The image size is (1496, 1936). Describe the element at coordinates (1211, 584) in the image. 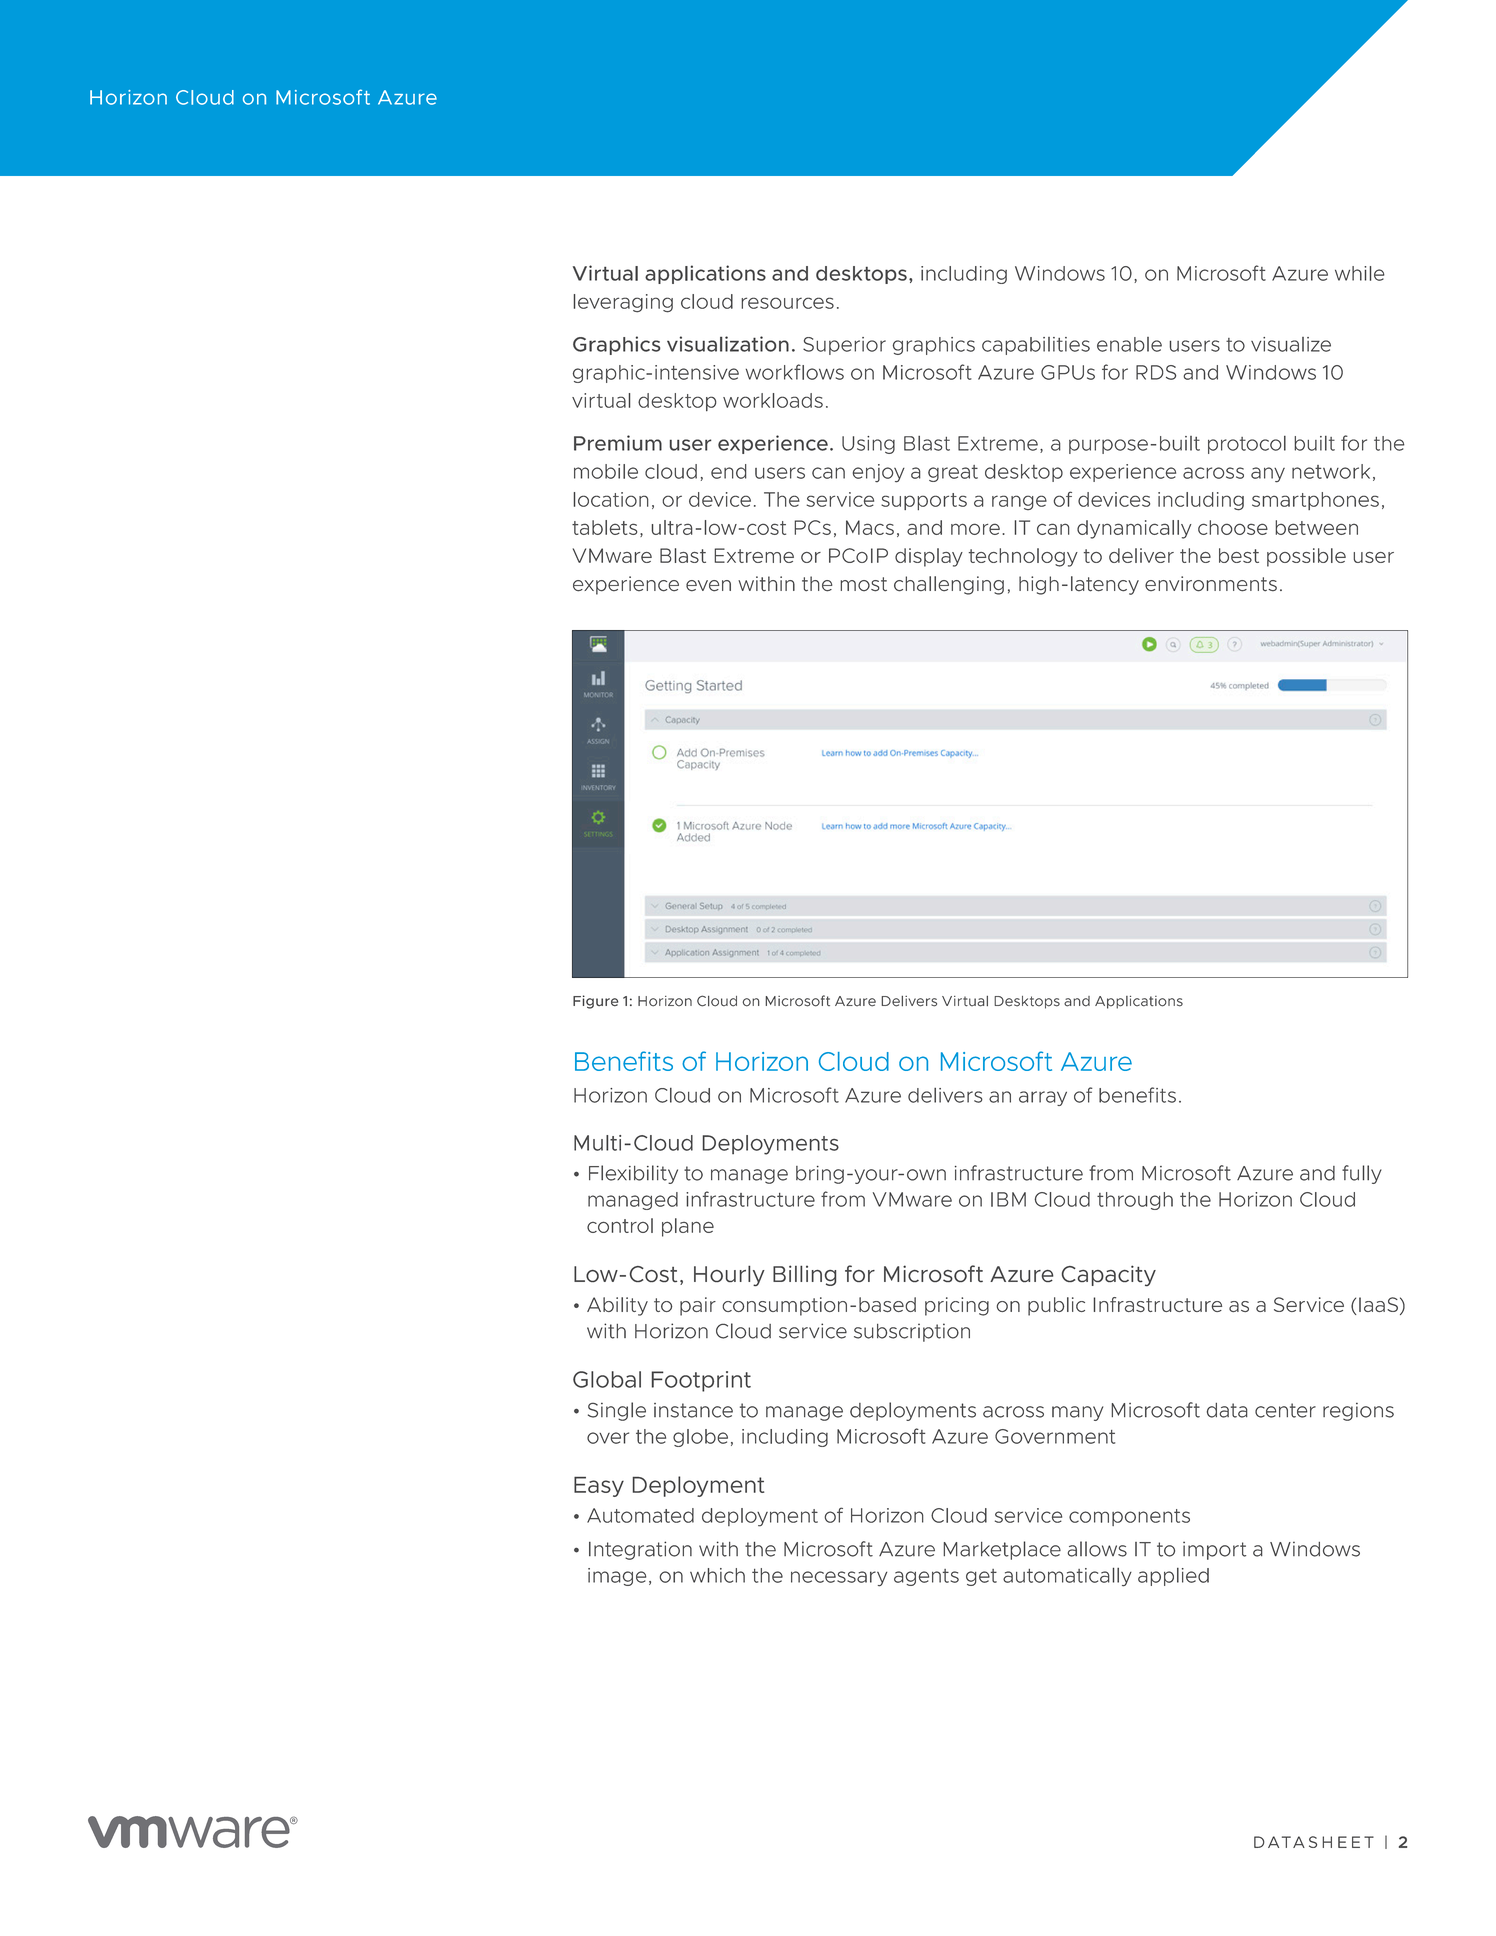

I see `environments` at that location.
